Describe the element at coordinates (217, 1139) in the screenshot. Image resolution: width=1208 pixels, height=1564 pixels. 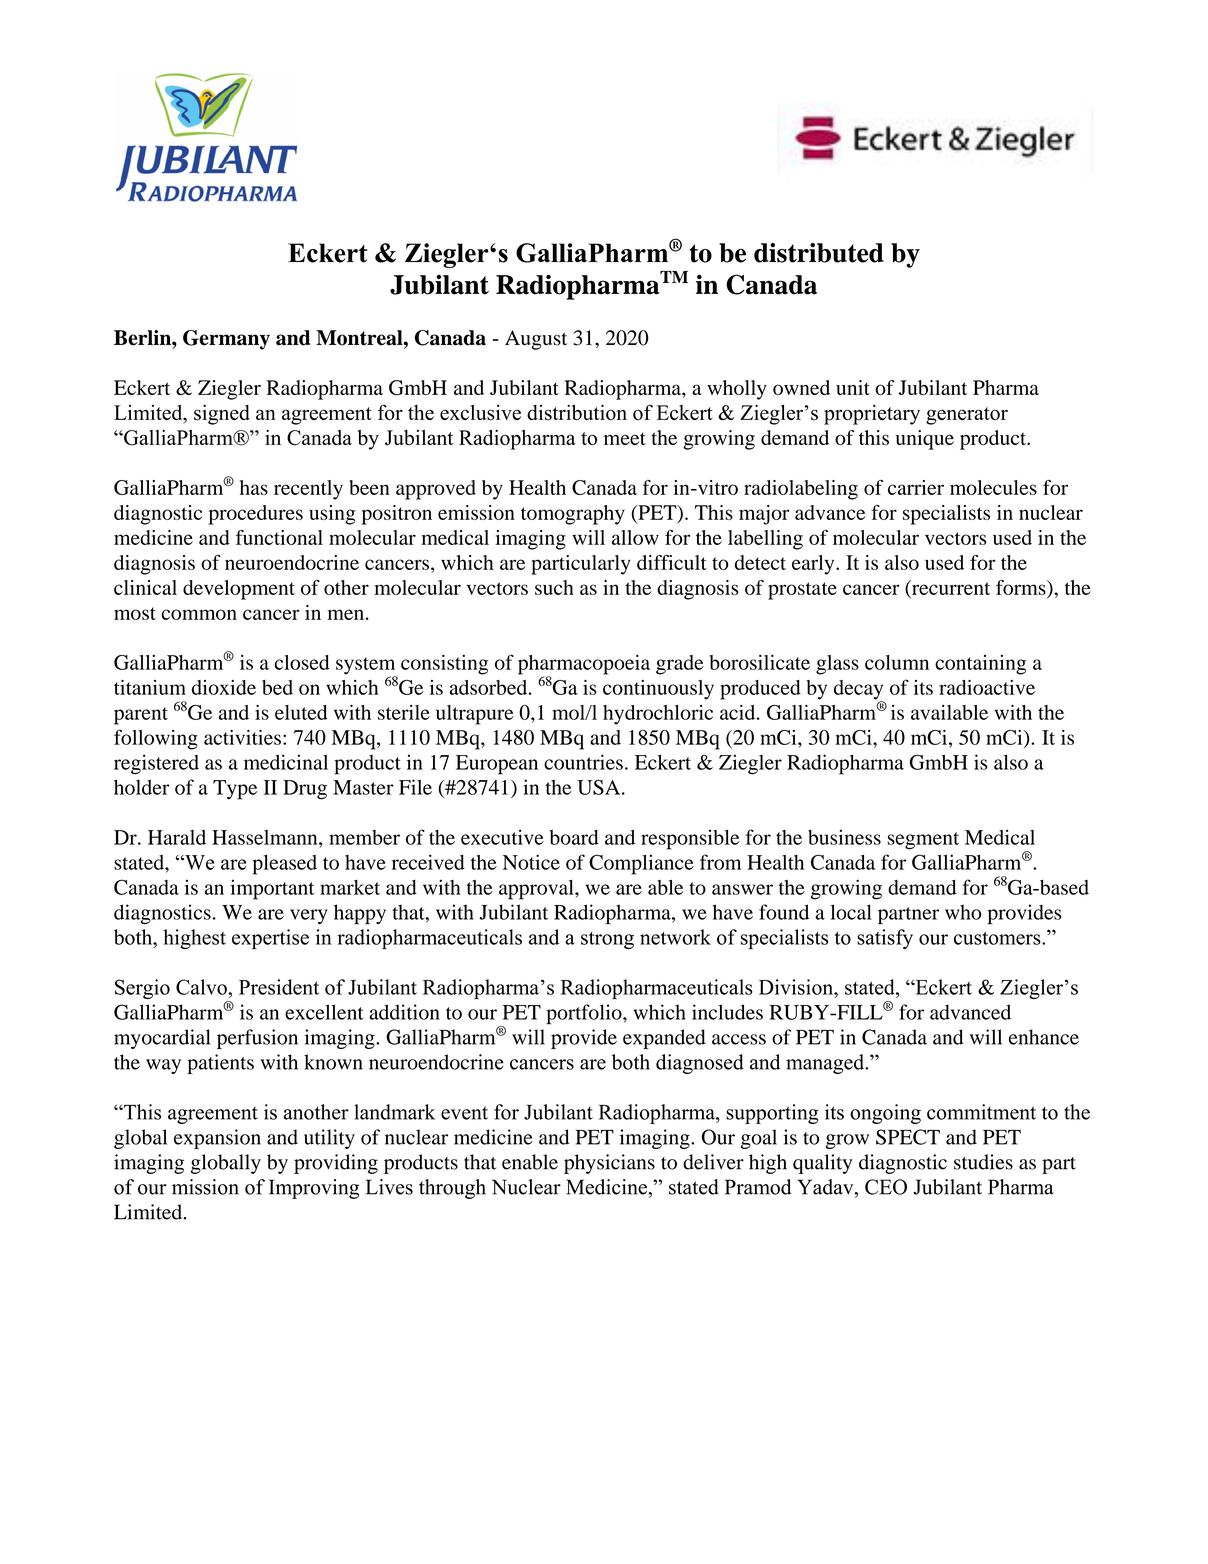
I see `expansion` at that location.
